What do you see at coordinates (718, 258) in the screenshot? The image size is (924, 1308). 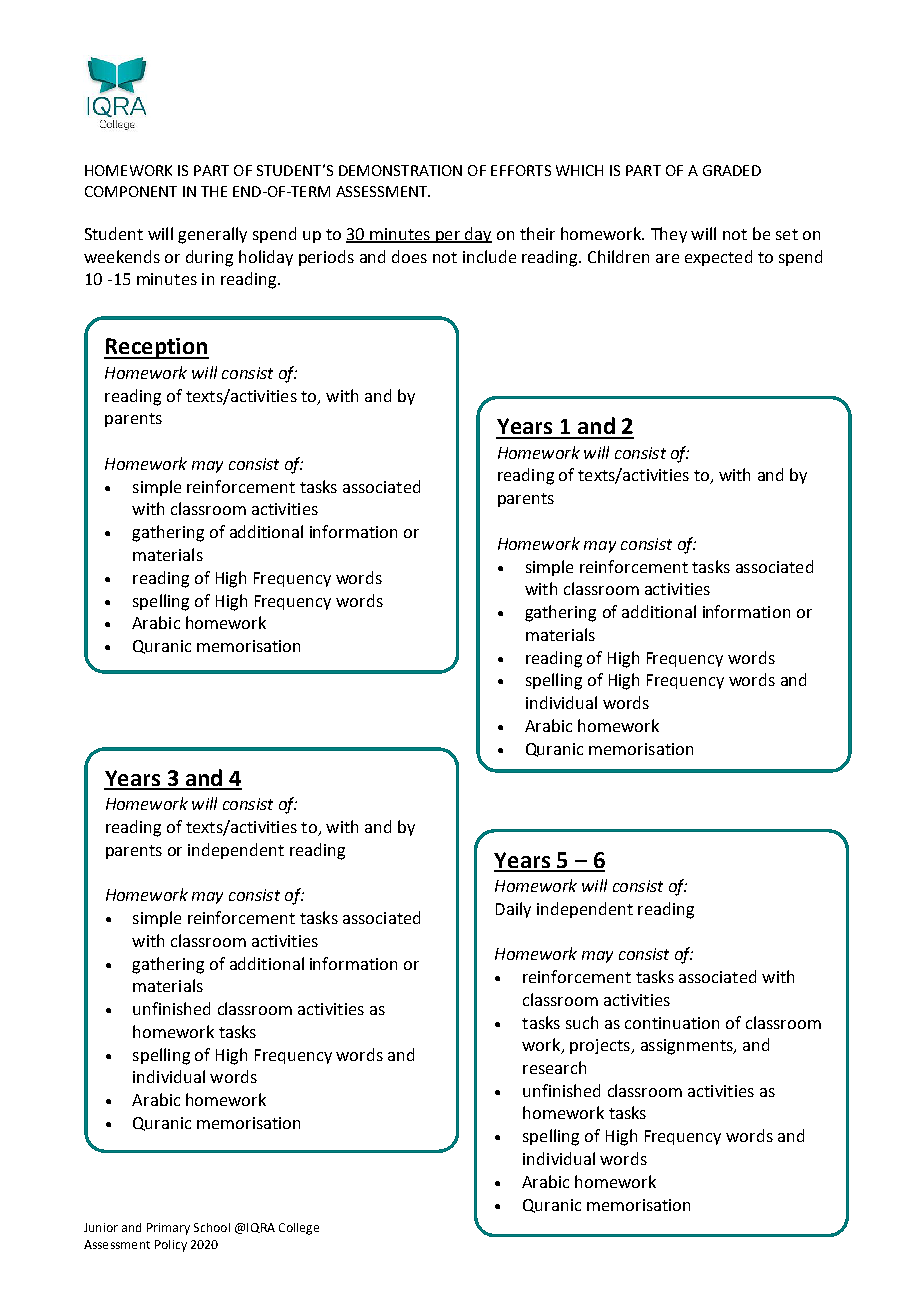 I see `expected` at bounding box center [718, 258].
